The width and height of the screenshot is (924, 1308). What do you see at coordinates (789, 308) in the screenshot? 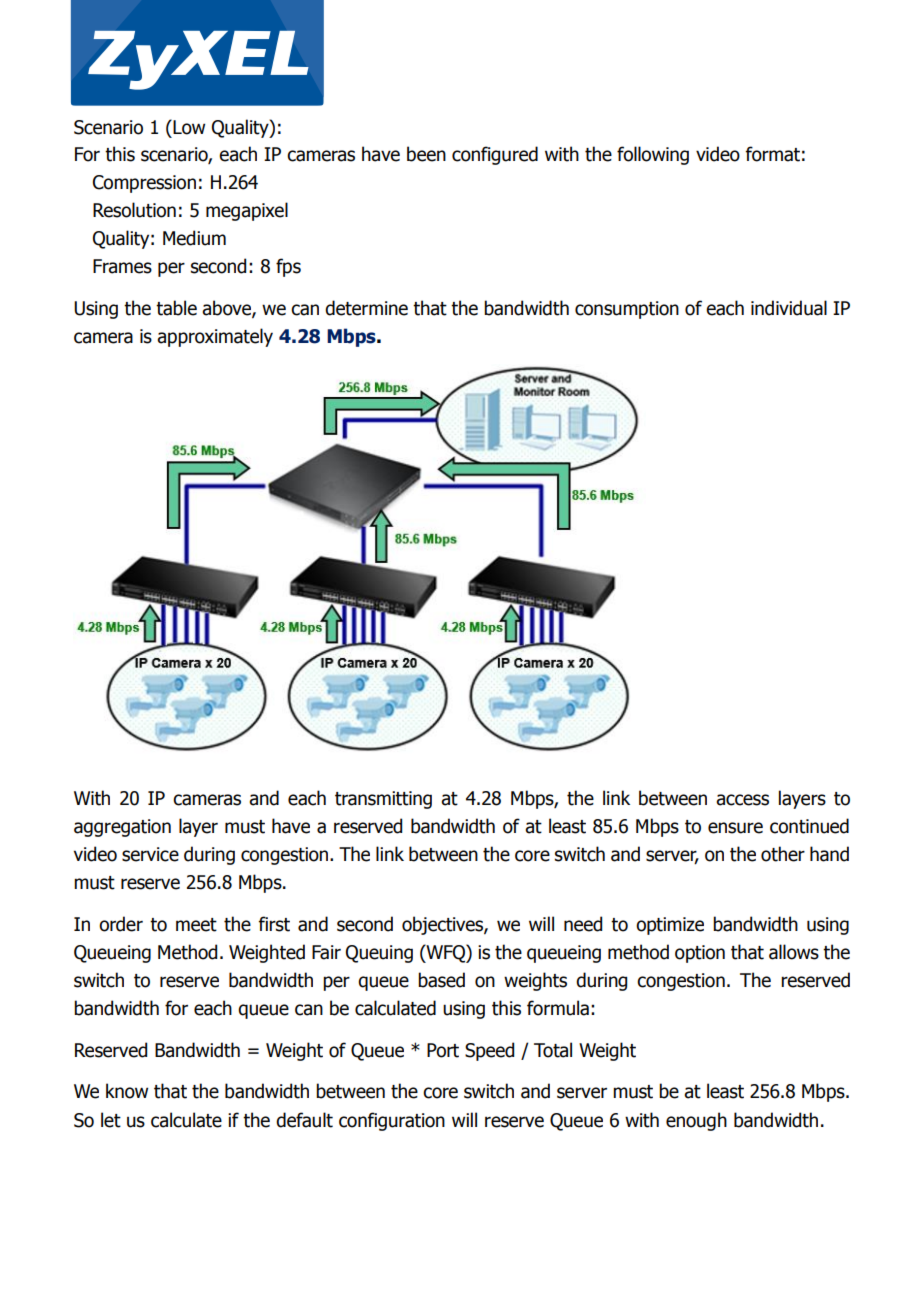
I see `individual` at bounding box center [789, 308].
